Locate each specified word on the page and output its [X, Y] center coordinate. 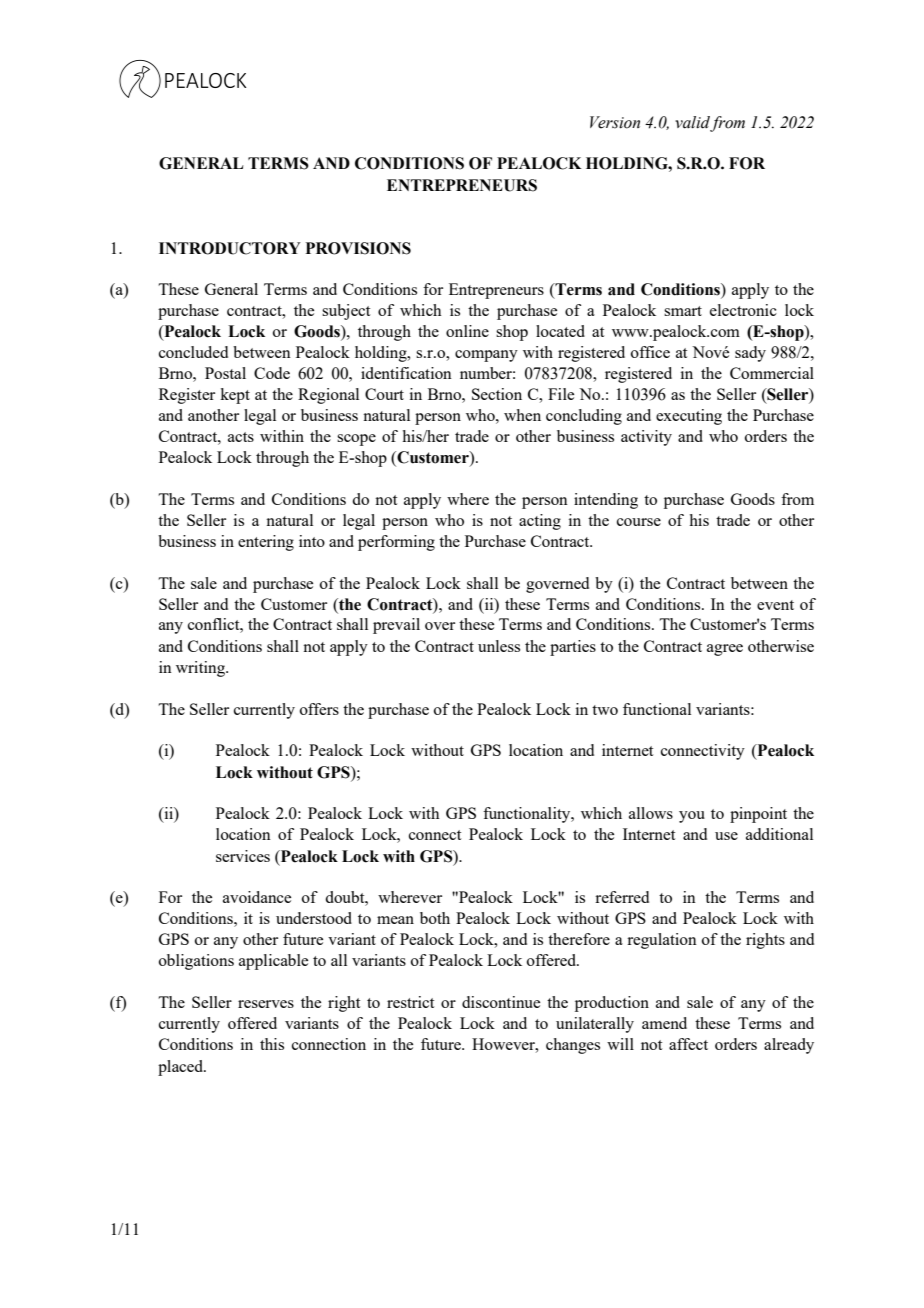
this [272, 1044]
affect [688, 1044]
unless [499, 646]
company [486, 356]
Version [615, 122]
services [243, 856]
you [692, 817]
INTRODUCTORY [230, 248]
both [435, 918]
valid [692, 122]
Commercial [772, 373]
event [775, 605]
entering [266, 543]
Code [272, 373]
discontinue [501, 1002]
